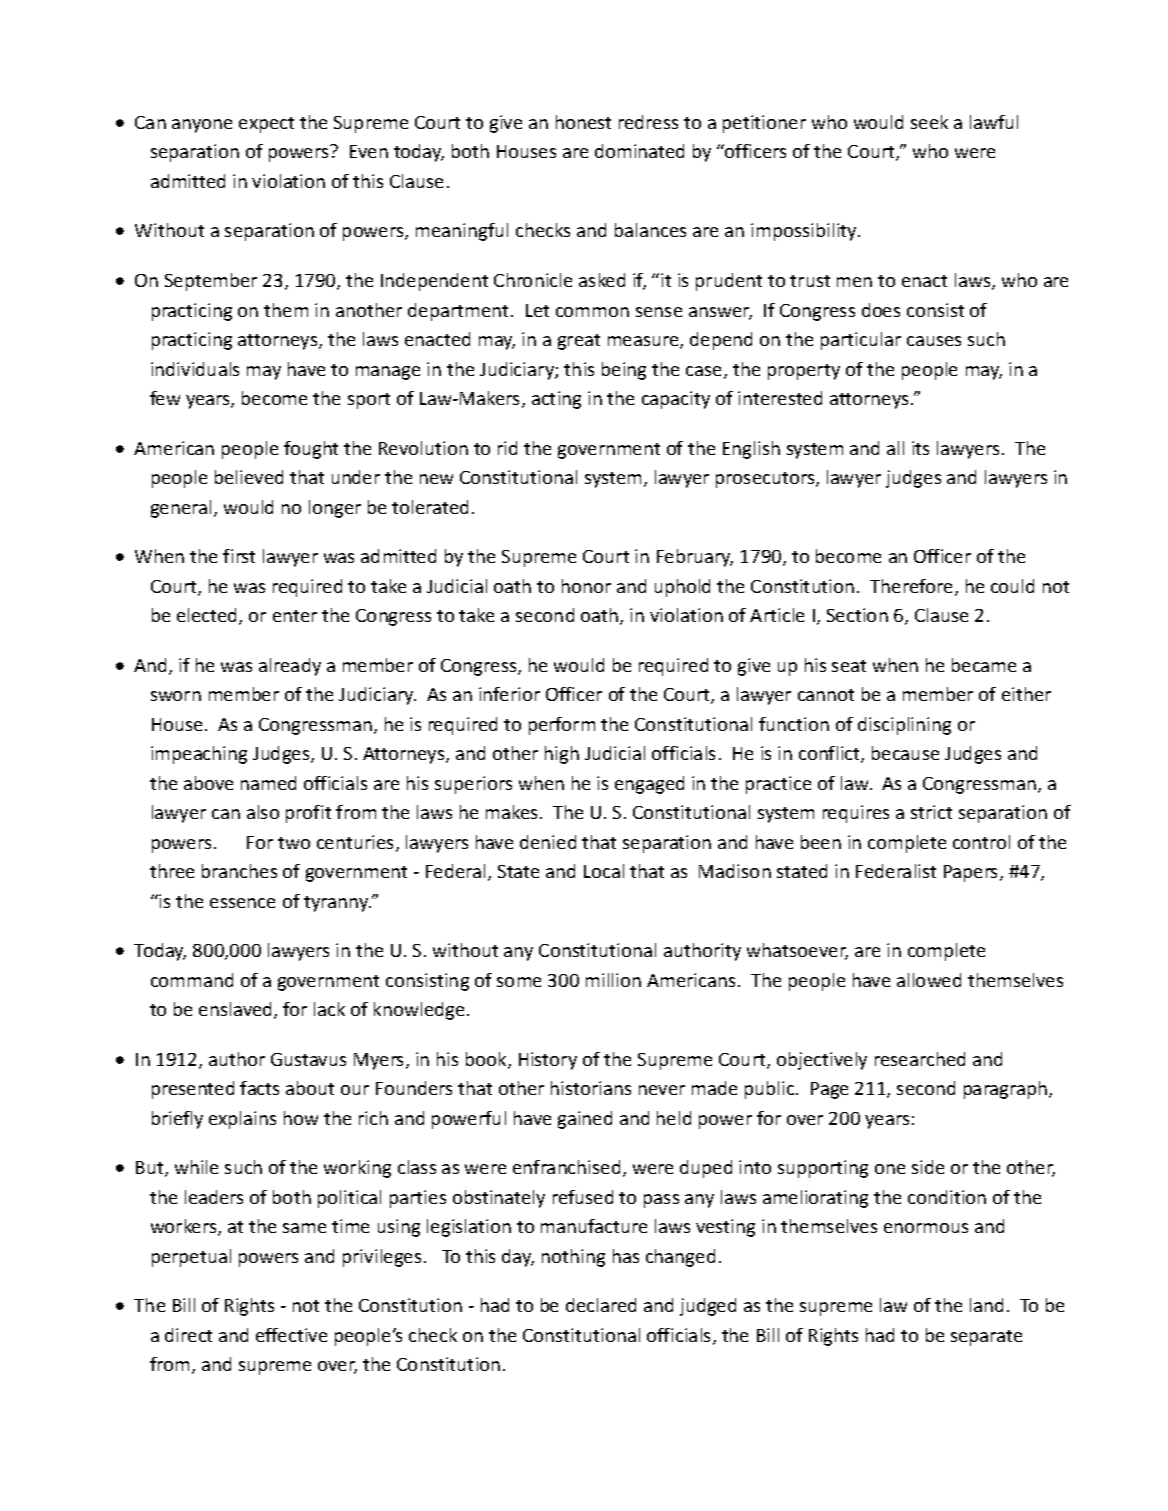  Describe the element at coordinates (913, 587) in the document. I see `Therefore` at that location.
